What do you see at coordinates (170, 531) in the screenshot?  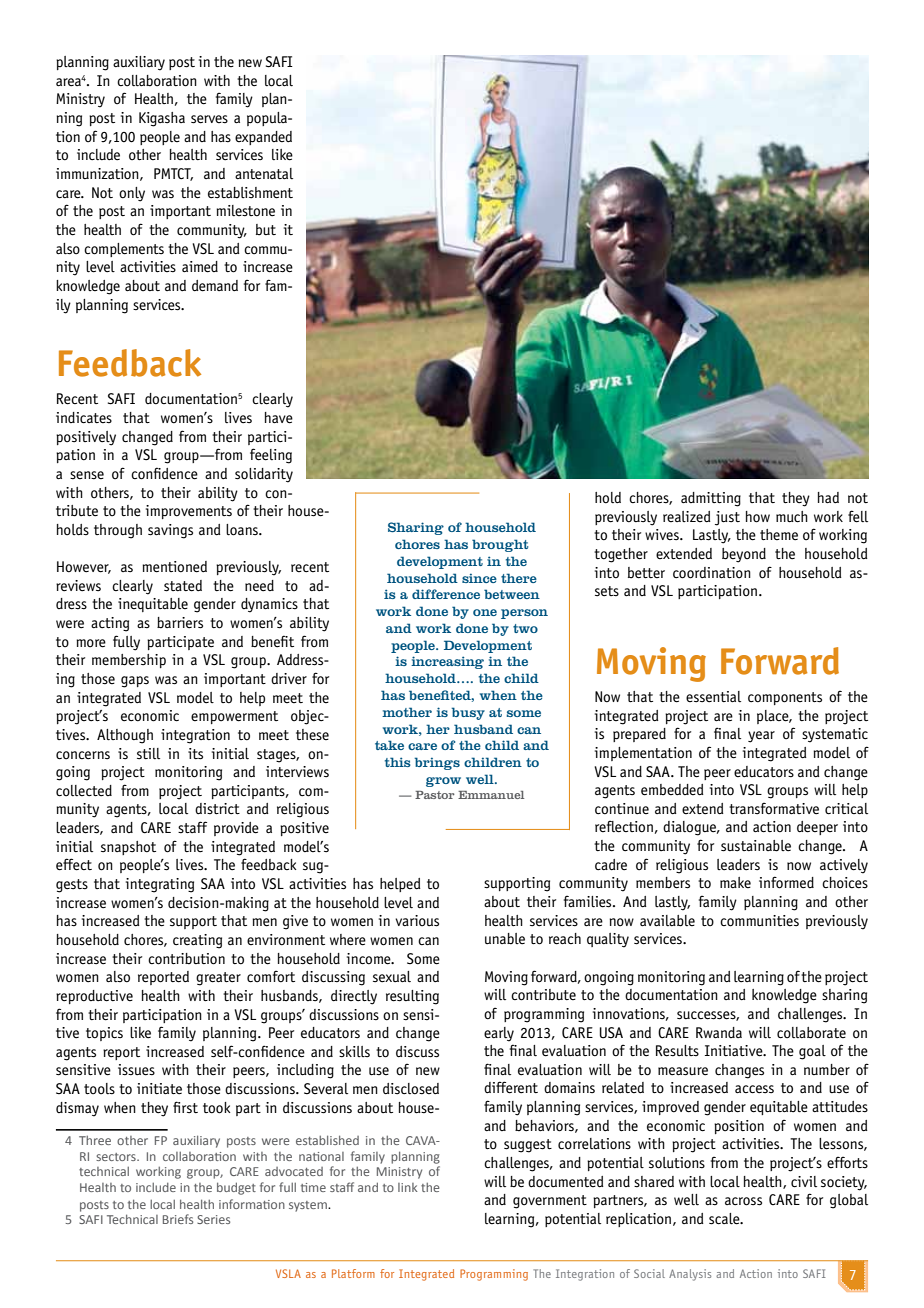 I see `savings` at bounding box center [170, 531].
